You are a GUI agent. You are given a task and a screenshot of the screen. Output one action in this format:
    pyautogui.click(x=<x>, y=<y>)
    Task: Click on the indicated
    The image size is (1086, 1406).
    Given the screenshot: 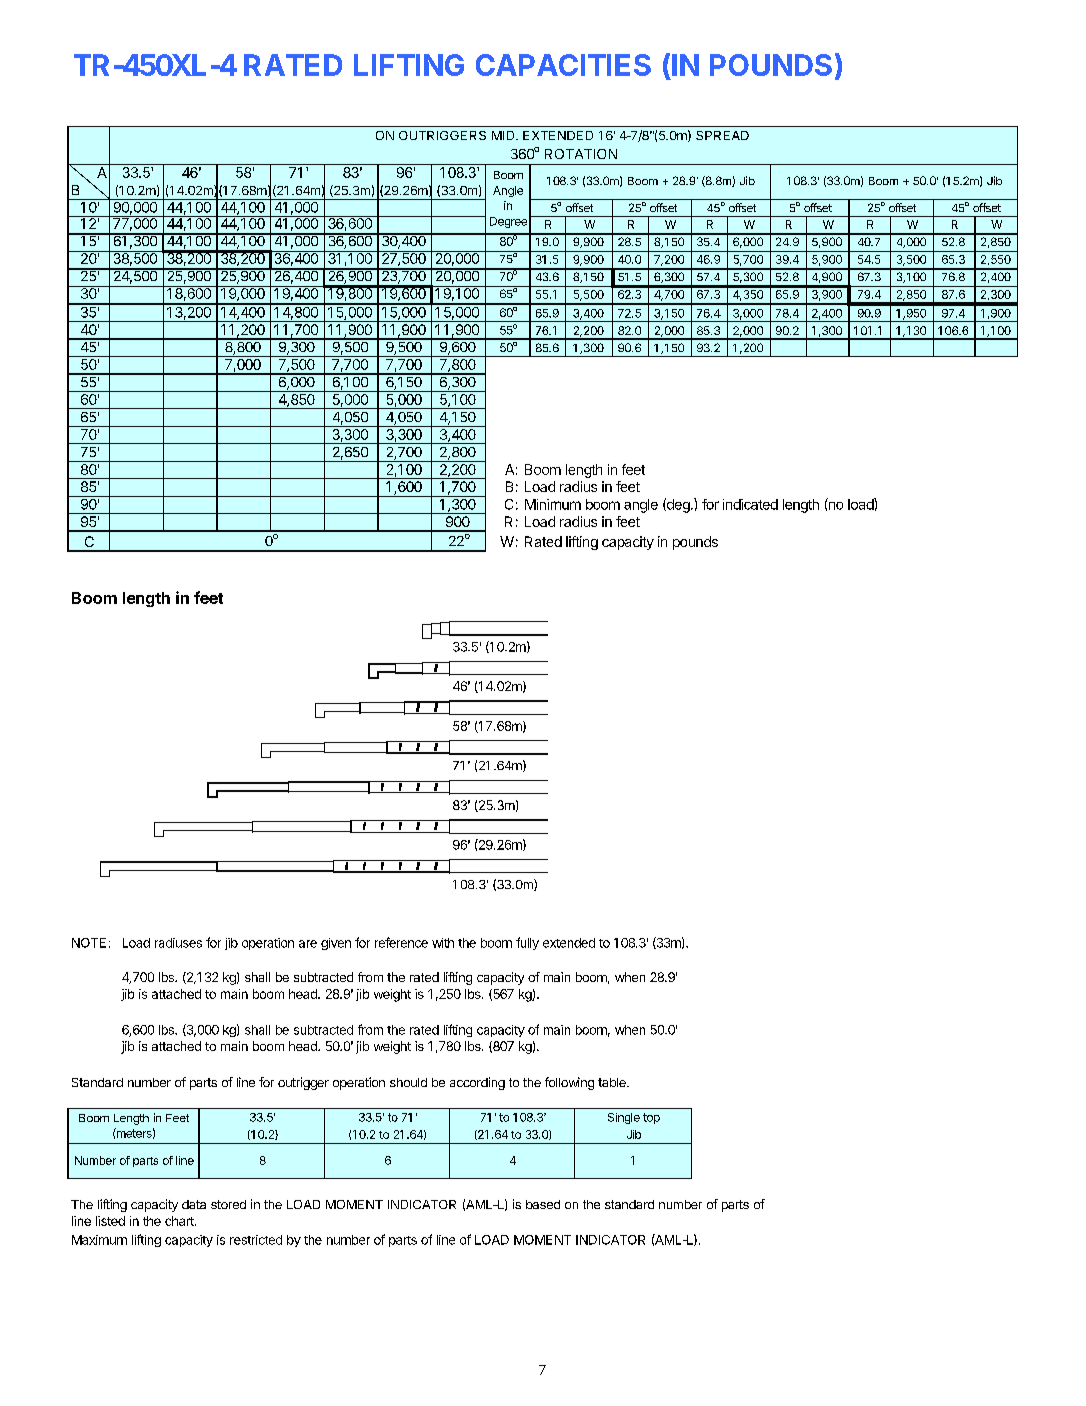 What is the action you would take?
    pyautogui.click(x=750, y=504)
